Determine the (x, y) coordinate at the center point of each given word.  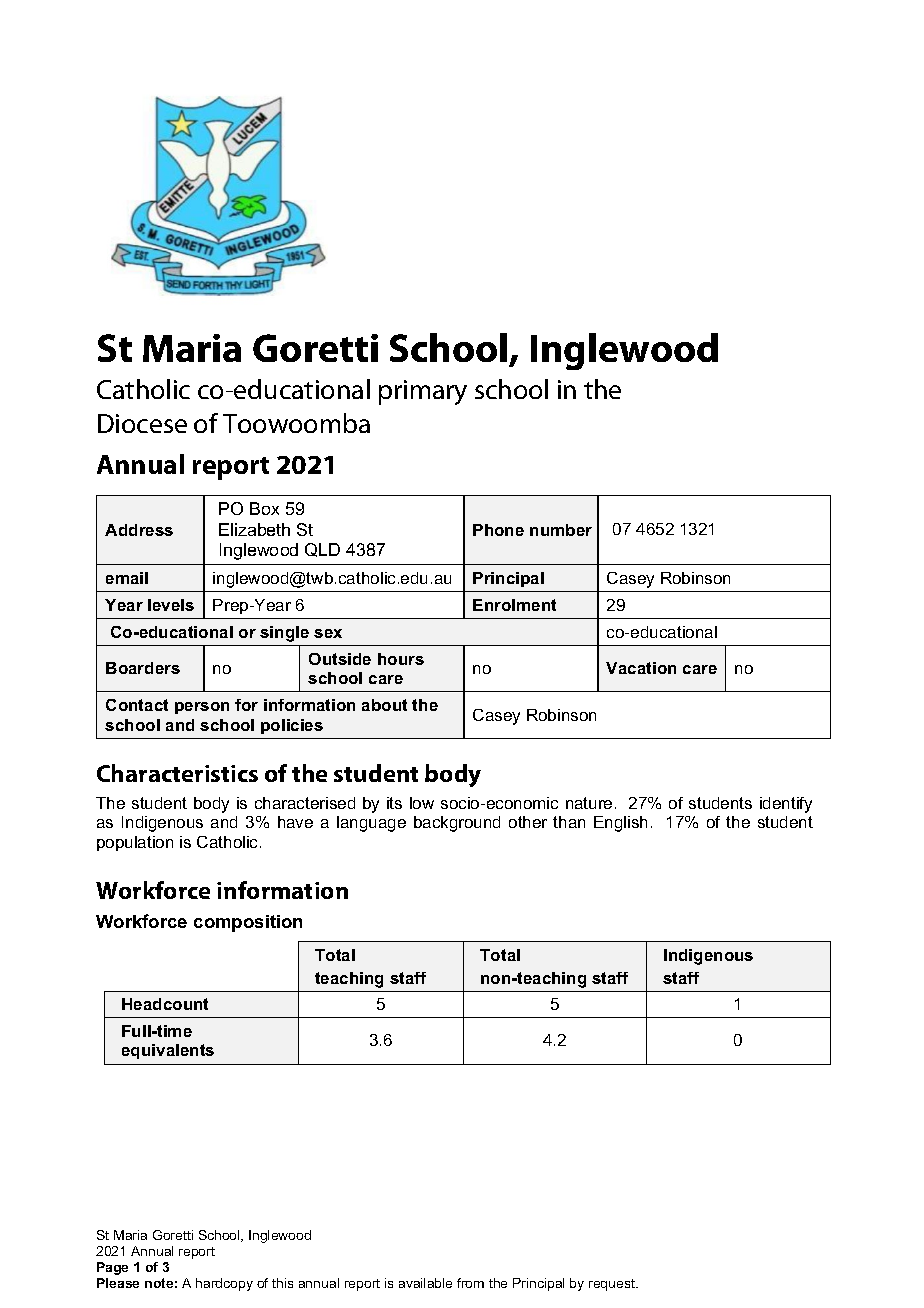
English (620, 824)
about (384, 705)
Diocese (142, 423)
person (202, 708)
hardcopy (224, 1284)
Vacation (641, 668)
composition (248, 923)
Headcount (165, 1004)
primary (423, 392)
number (561, 530)
